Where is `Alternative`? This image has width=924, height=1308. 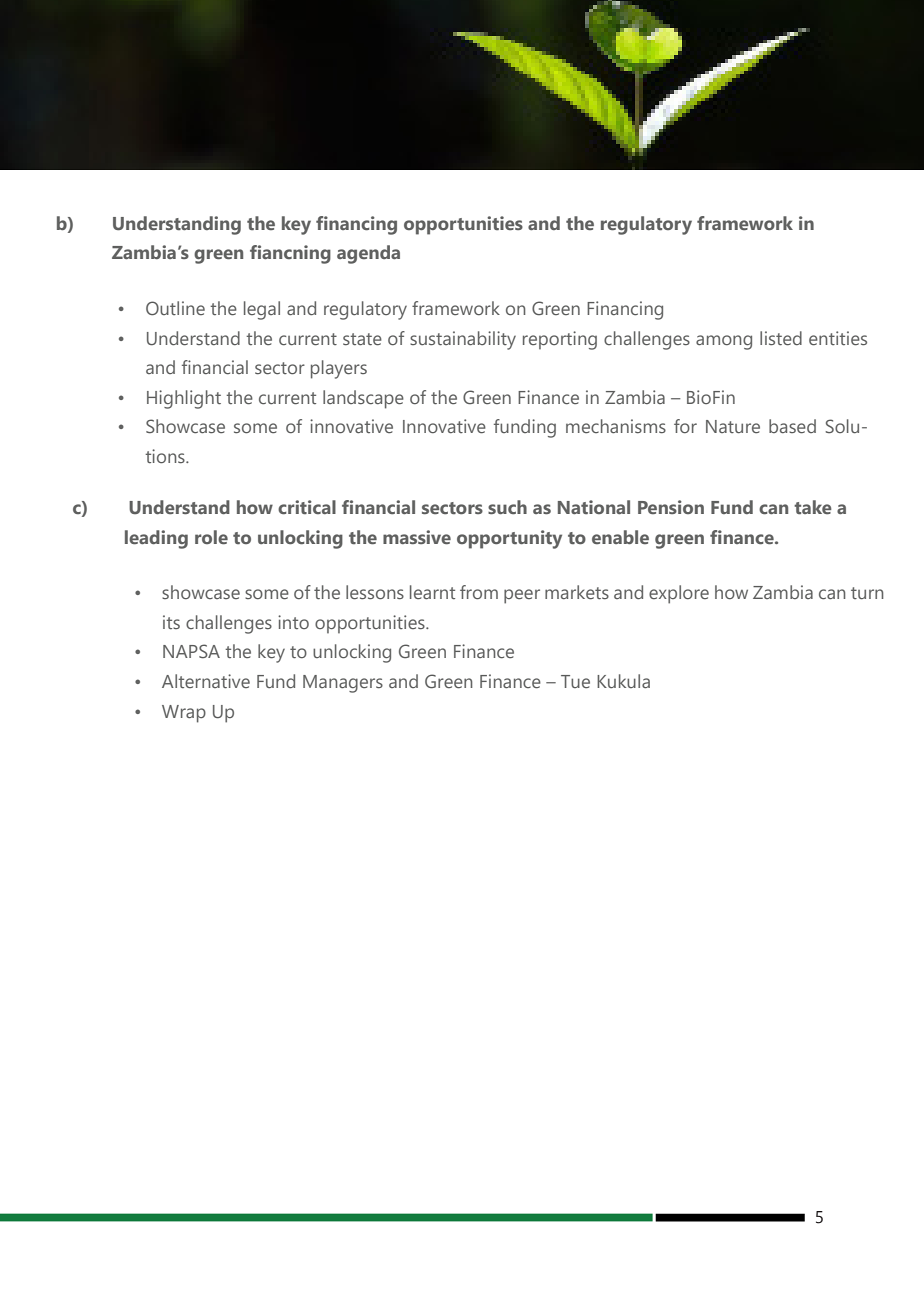
Alternative is located at coordinates (206, 681).
